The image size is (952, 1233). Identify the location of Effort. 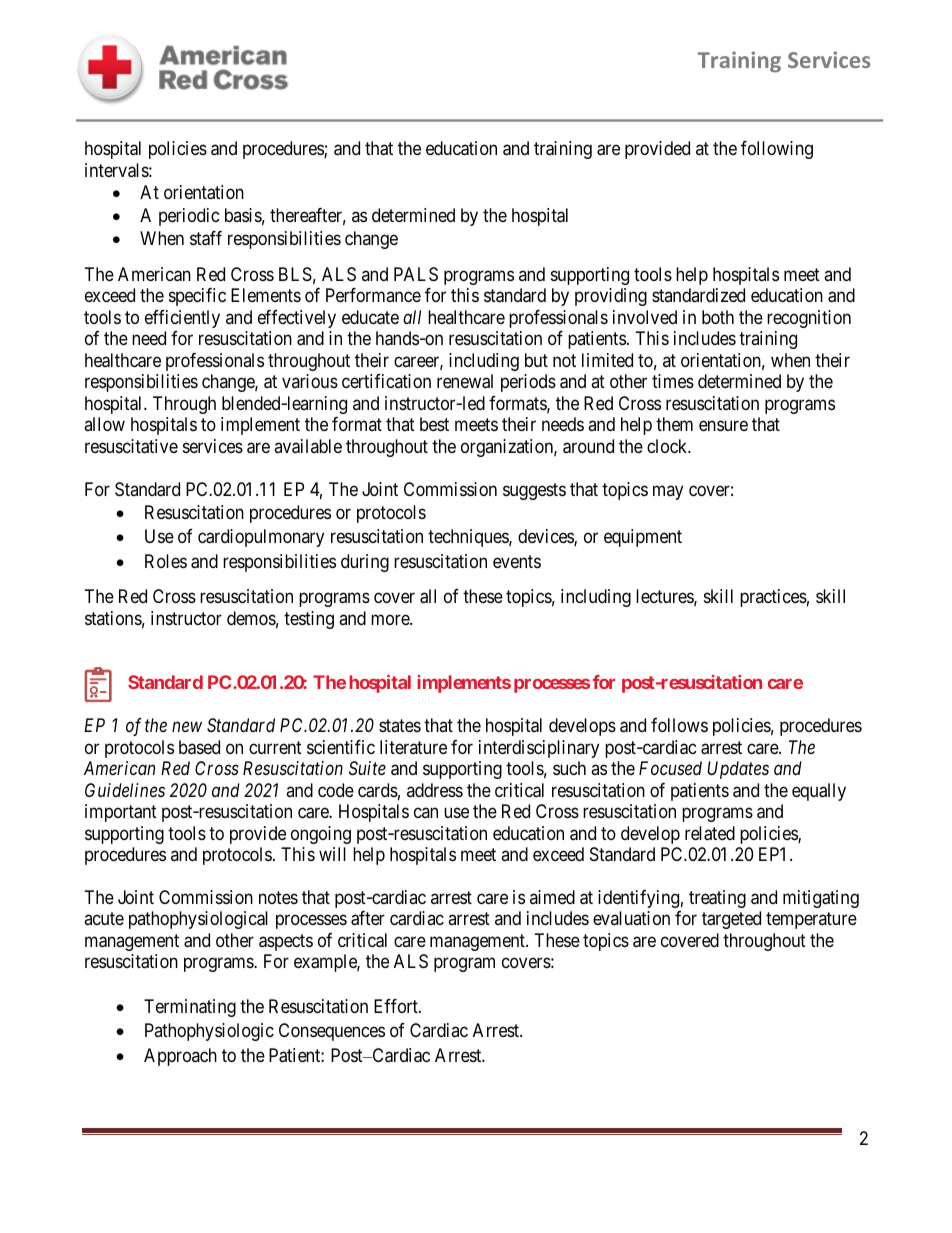
(397, 1006).
